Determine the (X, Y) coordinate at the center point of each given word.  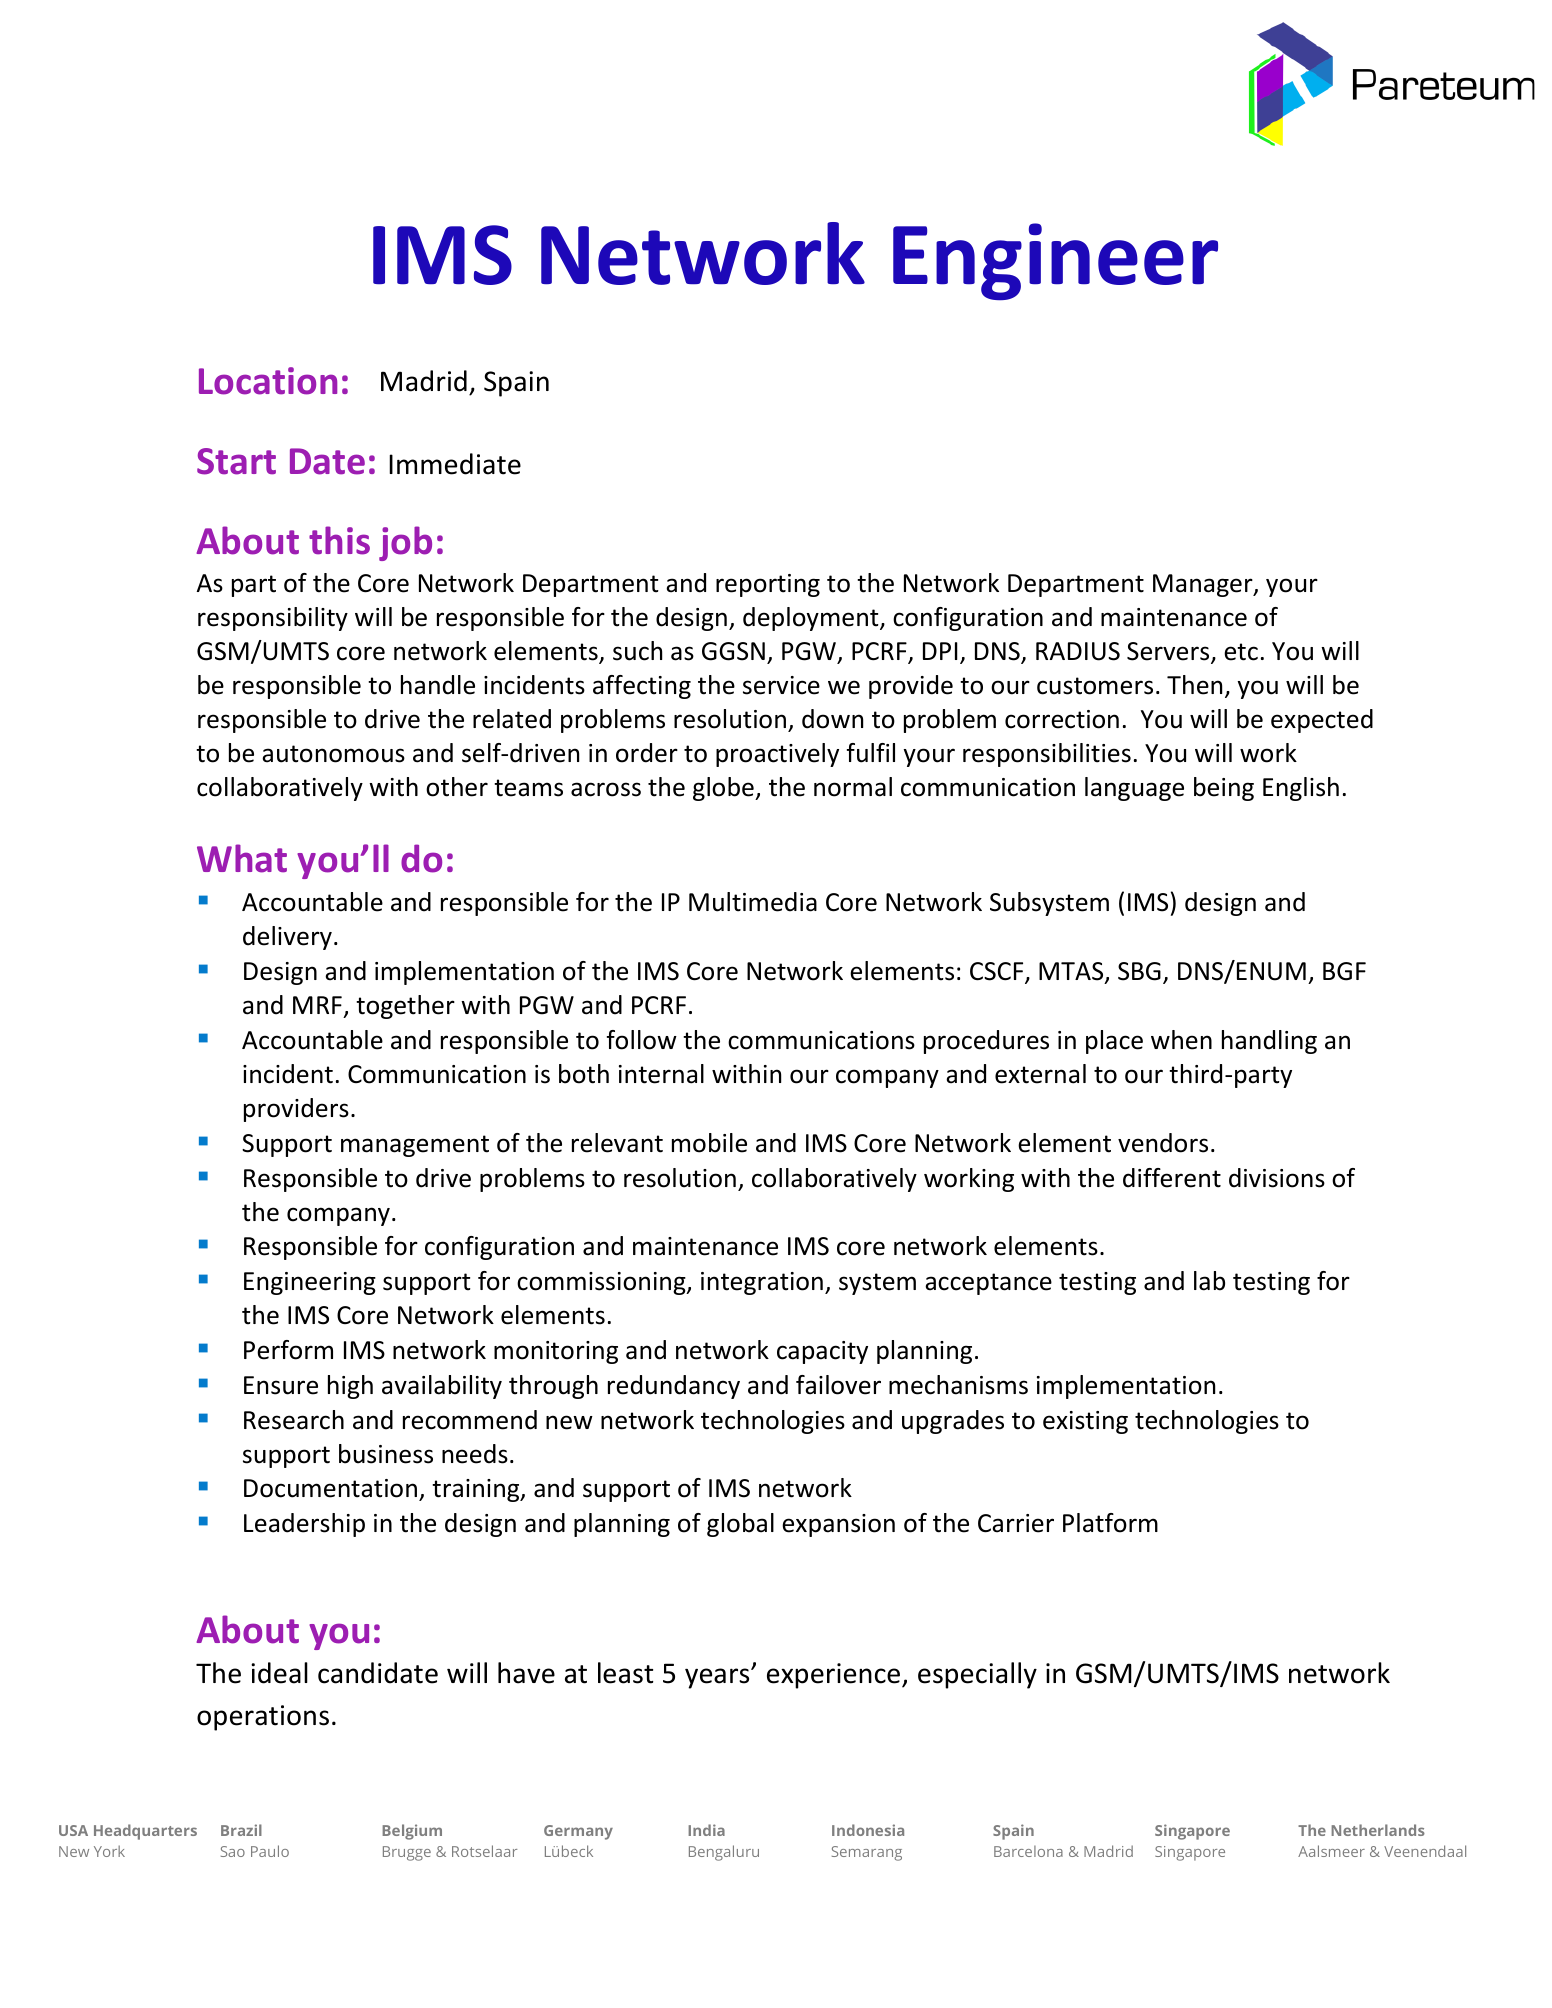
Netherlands (1378, 1830)
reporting (768, 585)
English (1301, 789)
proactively (777, 755)
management (415, 1146)
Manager (1204, 585)
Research (294, 1420)
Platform (1110, 1523)
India (706, 1830)
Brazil (241, 1830)
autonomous (333, 754)
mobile (709, 1143)
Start (236, 461)
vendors (1163, 1143)
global (740, 1525)
